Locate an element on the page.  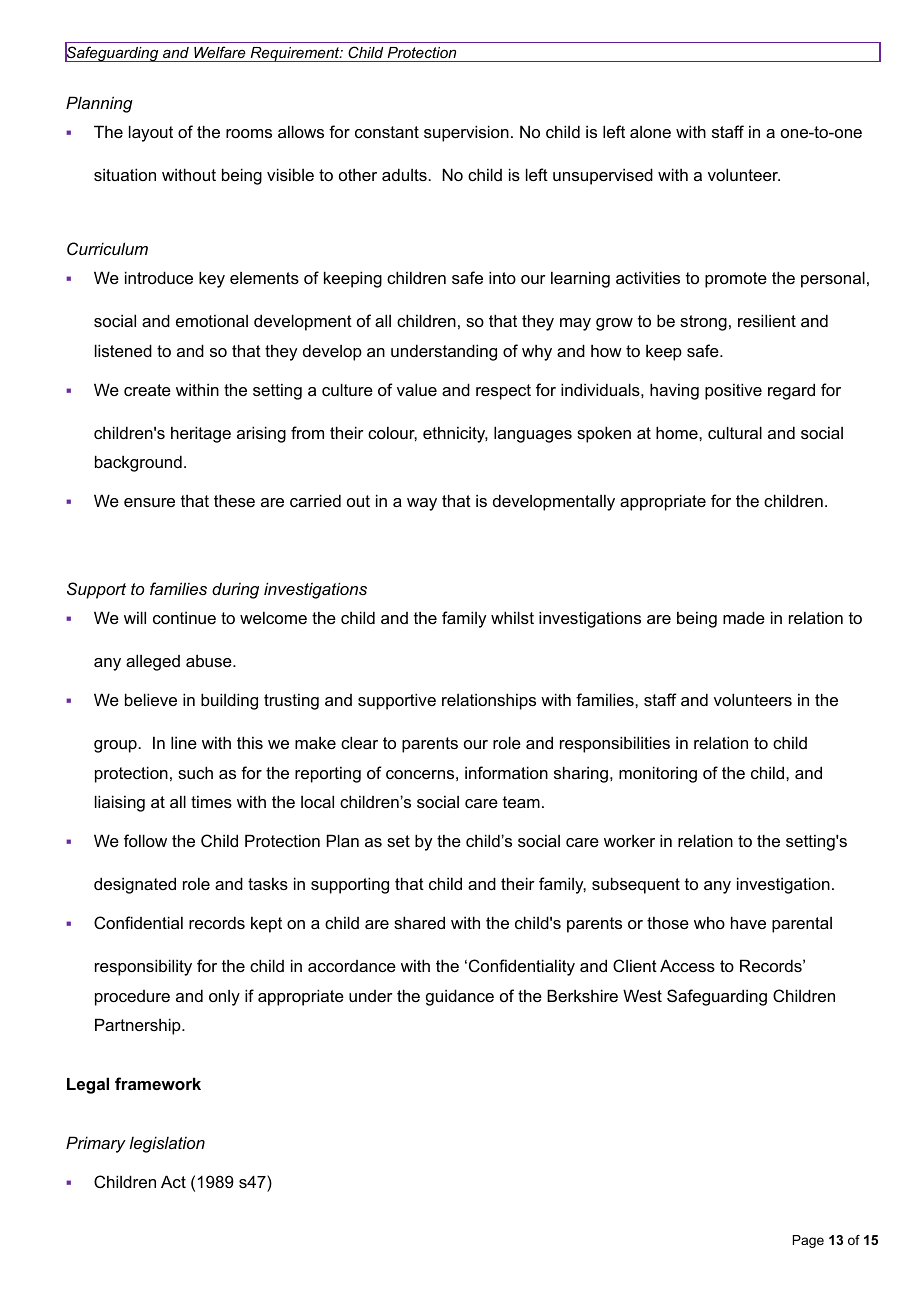
whilst is located at coordinates (512, 617).
